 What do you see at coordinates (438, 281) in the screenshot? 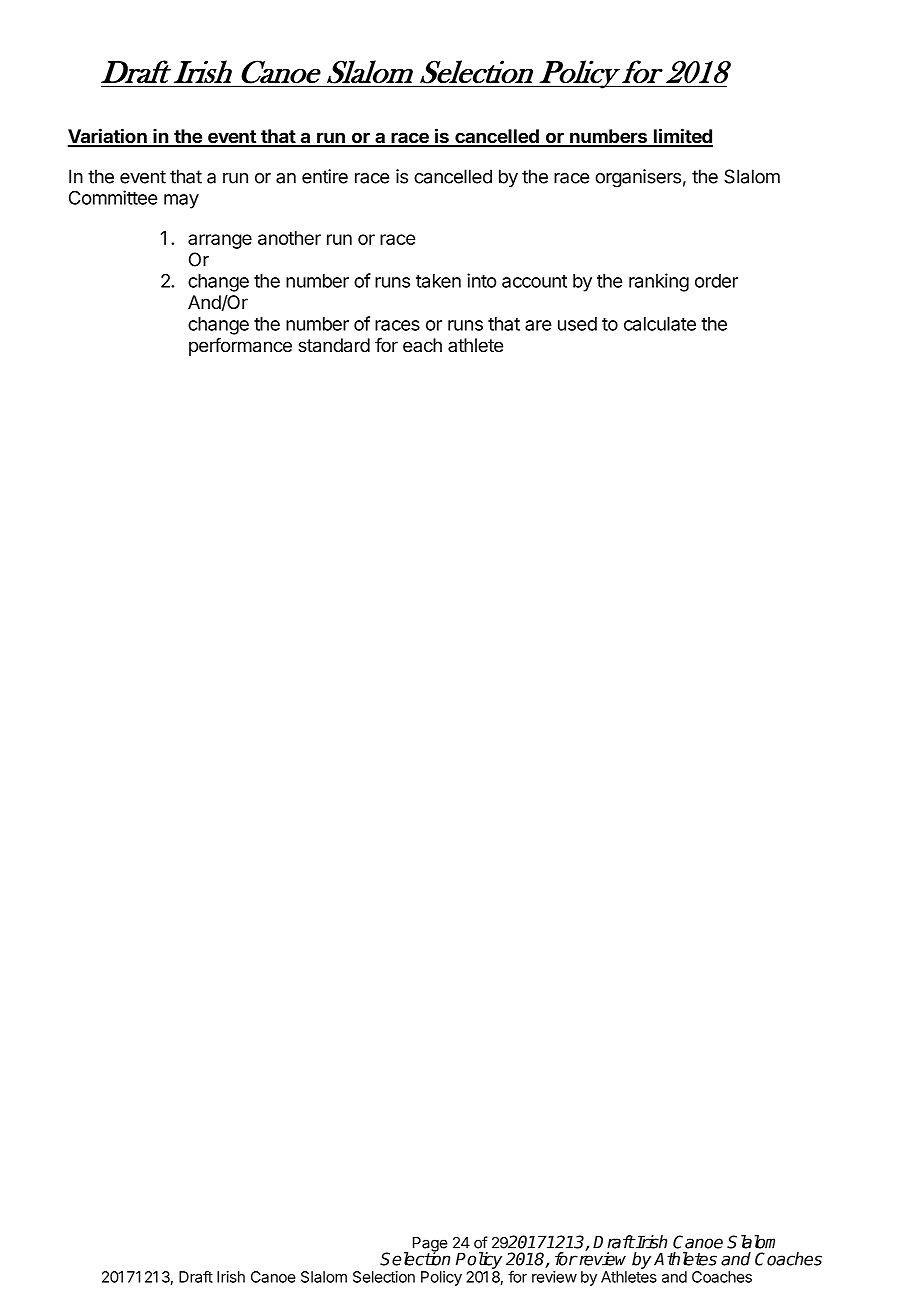
I see `taken` at bounding box center [438, 281].
